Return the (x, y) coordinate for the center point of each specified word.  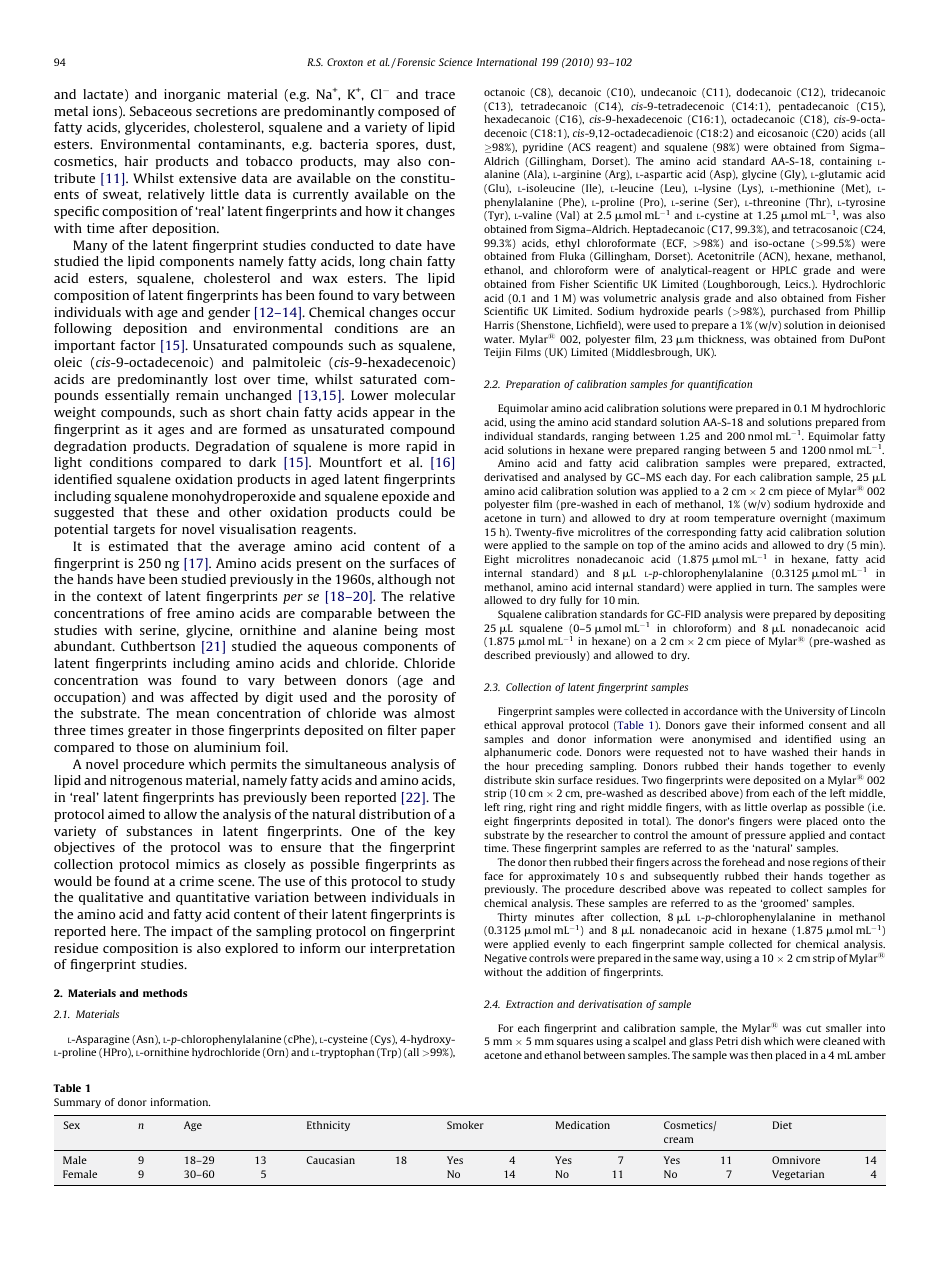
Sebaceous (161, 111)
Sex (71, 1125)
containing (846, 162)
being (401, 631)
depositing (859, 615)
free (178, 613)
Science (456, 62)
